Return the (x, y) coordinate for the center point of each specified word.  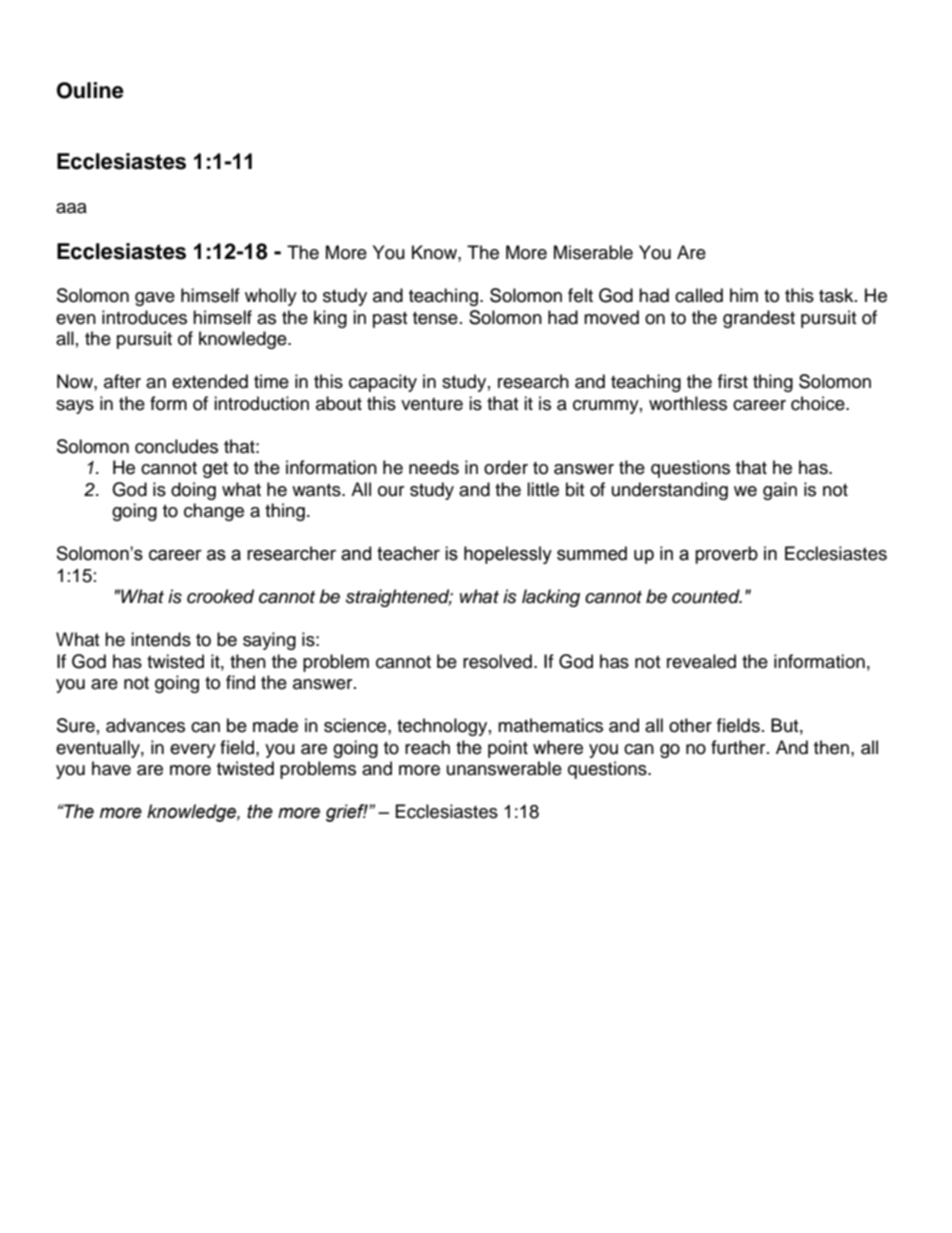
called (699, 295)
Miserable (593, 252)
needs (434, 467)
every (193, 751)
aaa (71, 208)
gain (780, 491)
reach (427, 747)
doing (193, 491)
